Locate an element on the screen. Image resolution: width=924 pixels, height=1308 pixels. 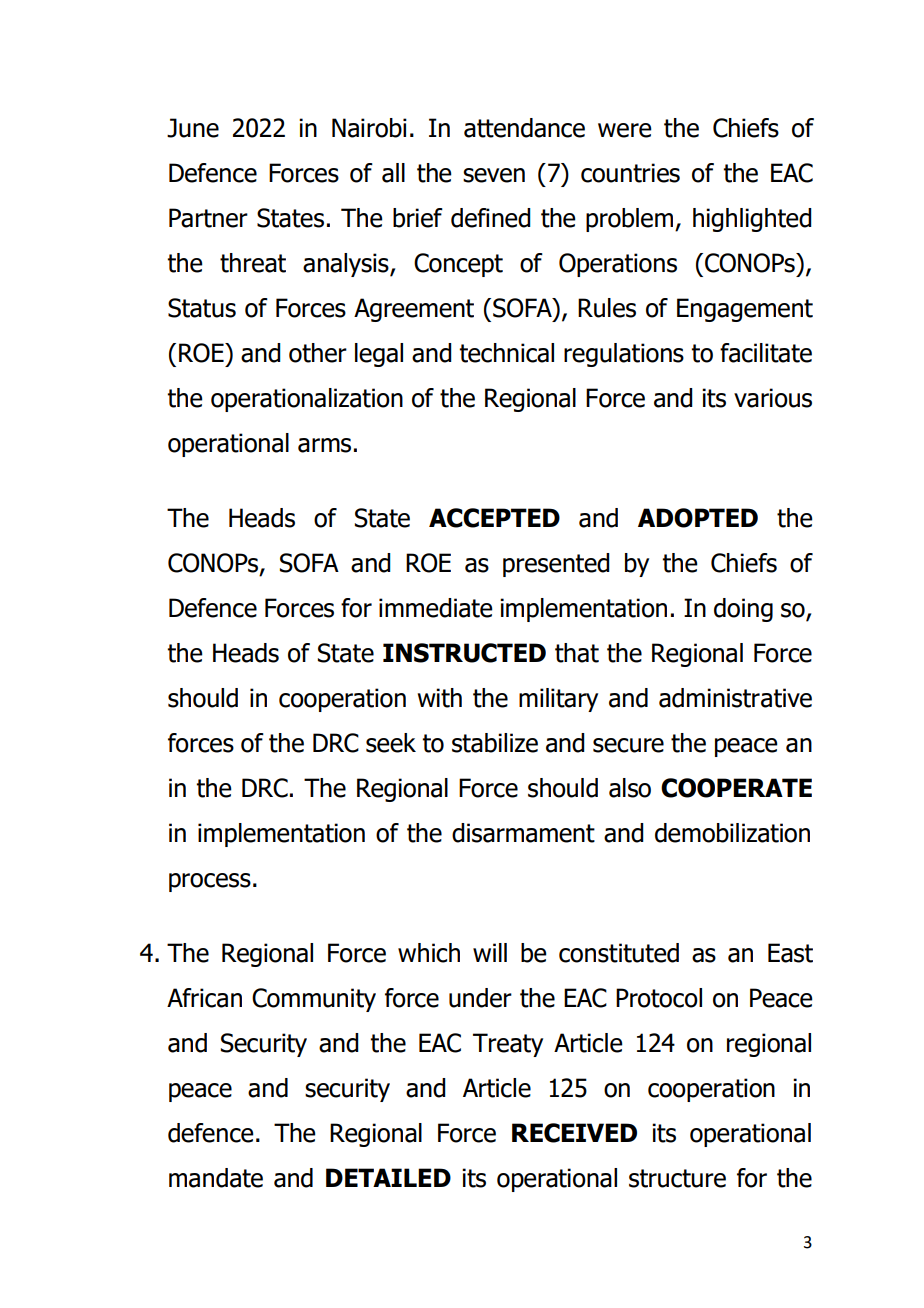
ACCEPTED is located at coordinates (494, 518).
